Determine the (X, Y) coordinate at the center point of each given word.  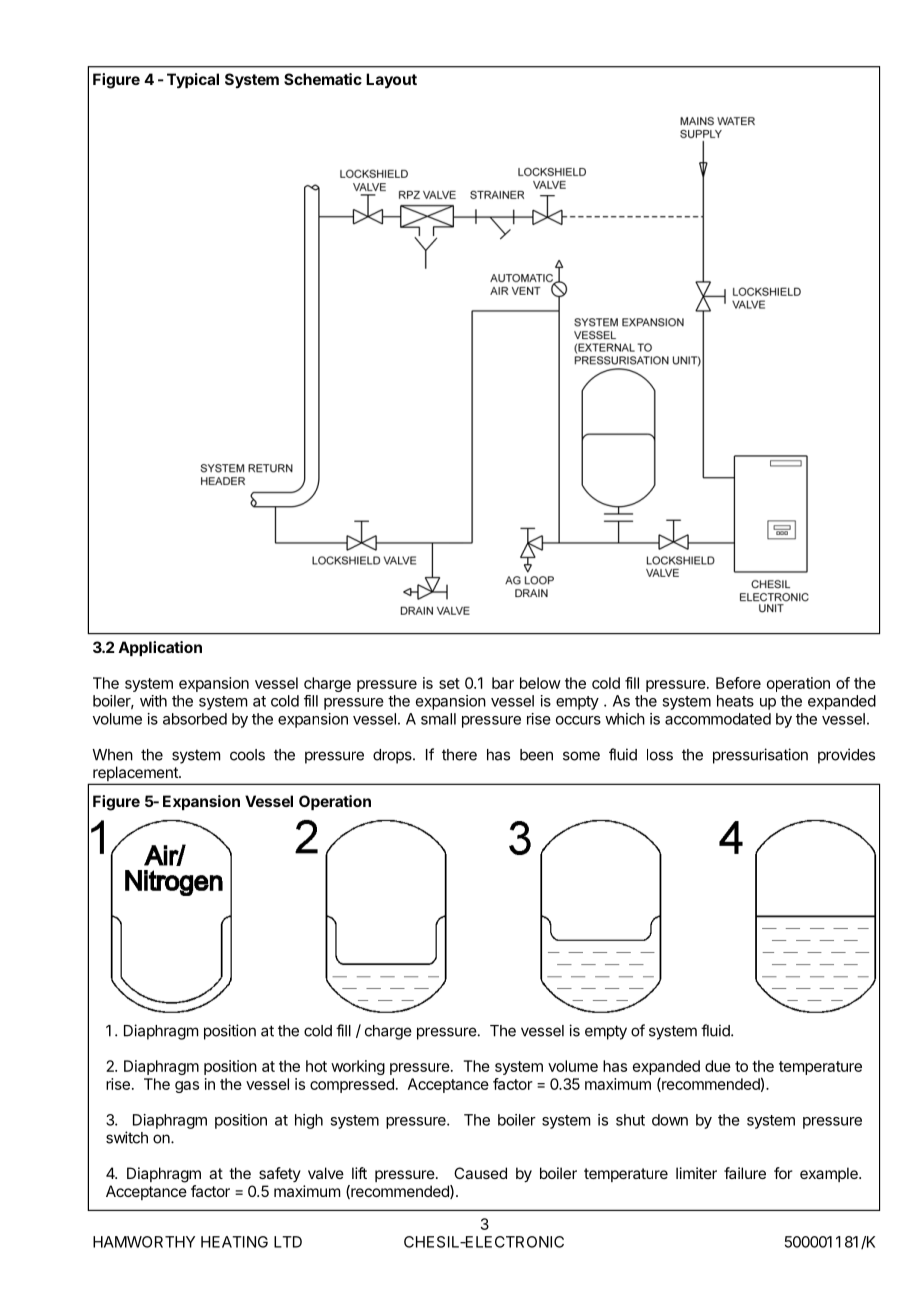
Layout (391, 81)
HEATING (234, 1242)
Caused (480, 1173)
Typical (193, 81)
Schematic (323, 79)
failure (745, 1173)
